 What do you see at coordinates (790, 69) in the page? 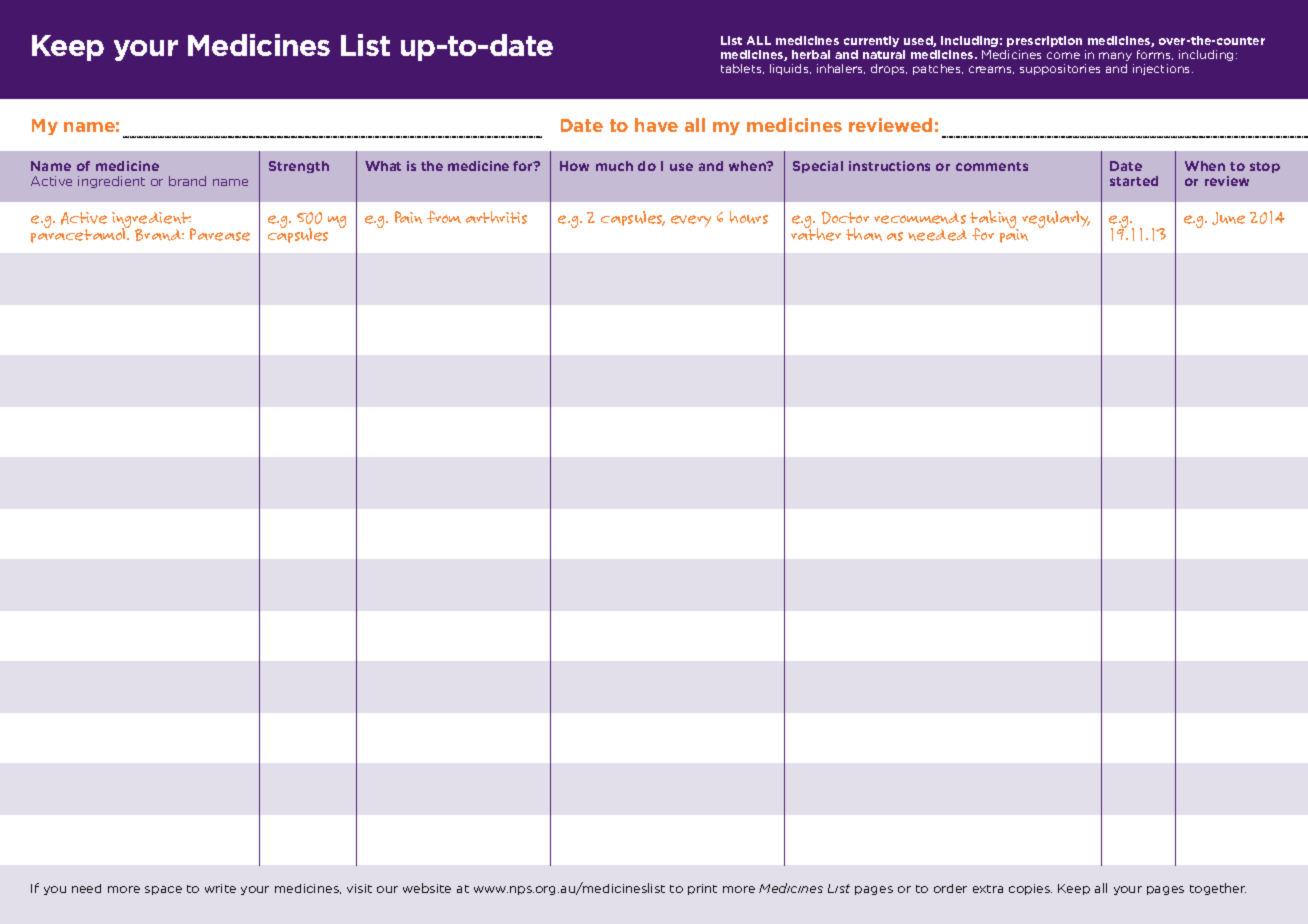
I see `liquids` at bounding box center [790, 69].
